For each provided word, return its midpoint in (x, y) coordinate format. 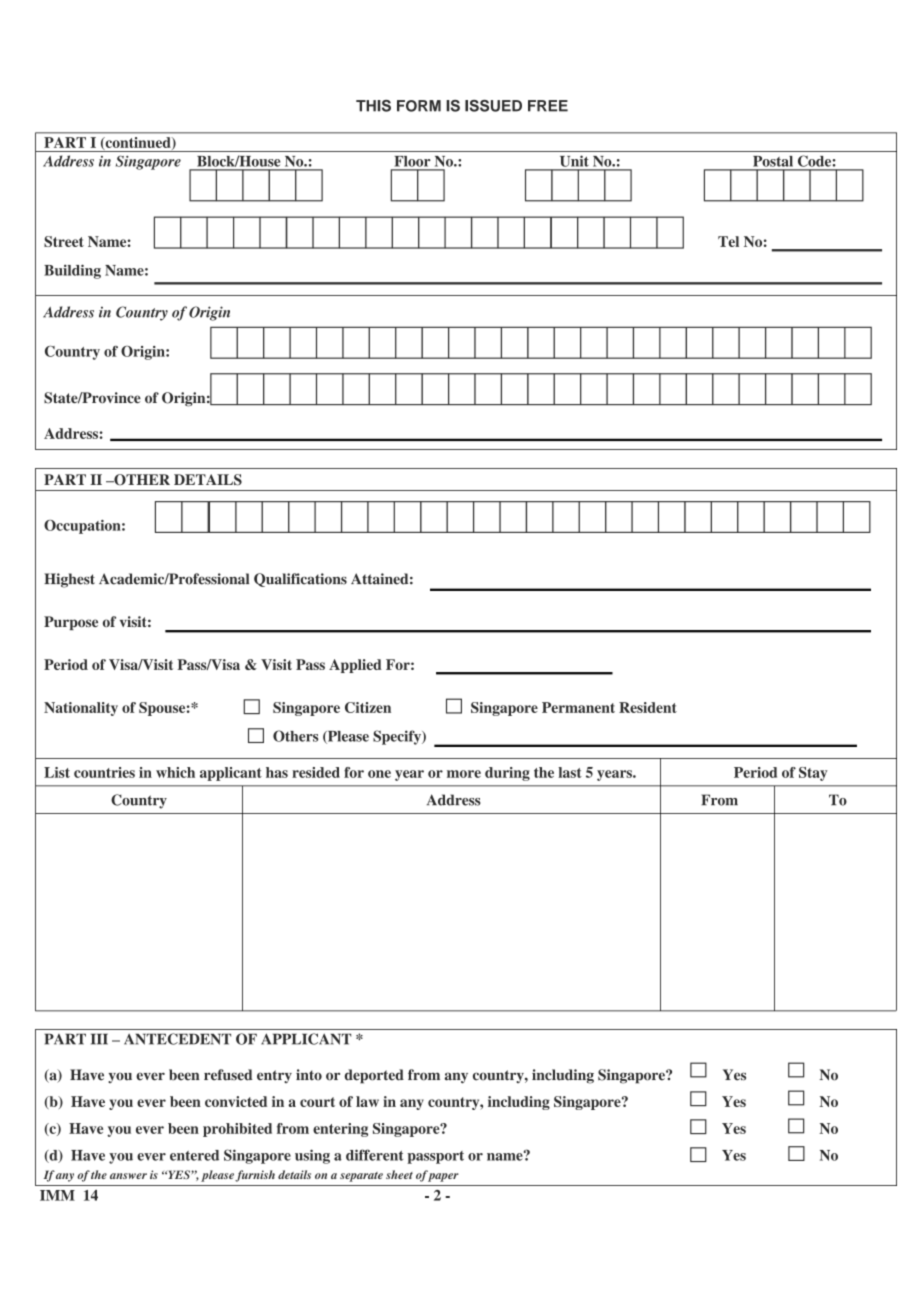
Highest (69, 580)
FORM (419, 106)
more (464, 774)
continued (138, 143)
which (175, 772)
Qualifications (300, 580)
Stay (813, 774)
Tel (728, 241)
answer (128, 1176)
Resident (648, 707)
